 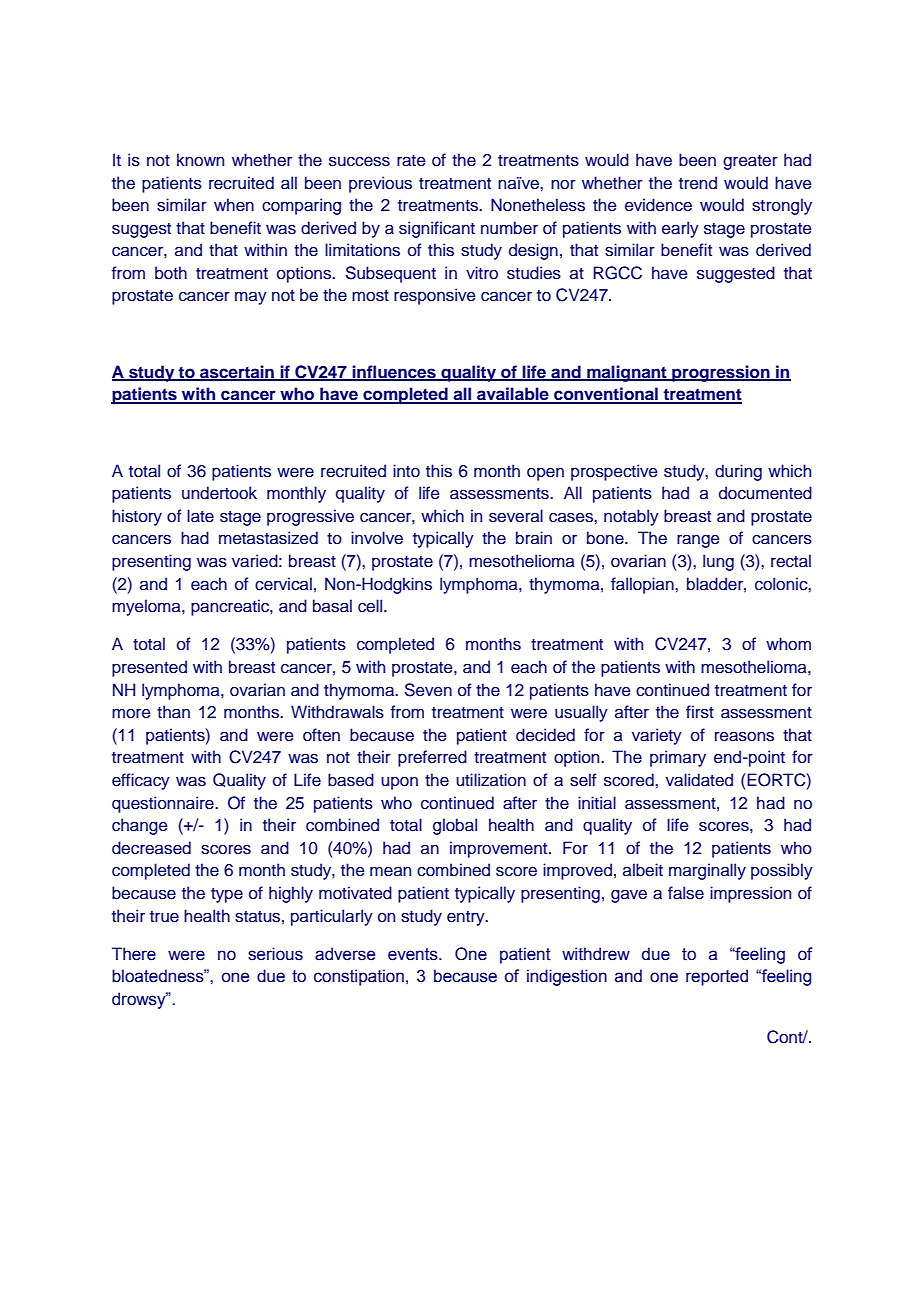 I want to click on progression, so click(x=721, y=373).
